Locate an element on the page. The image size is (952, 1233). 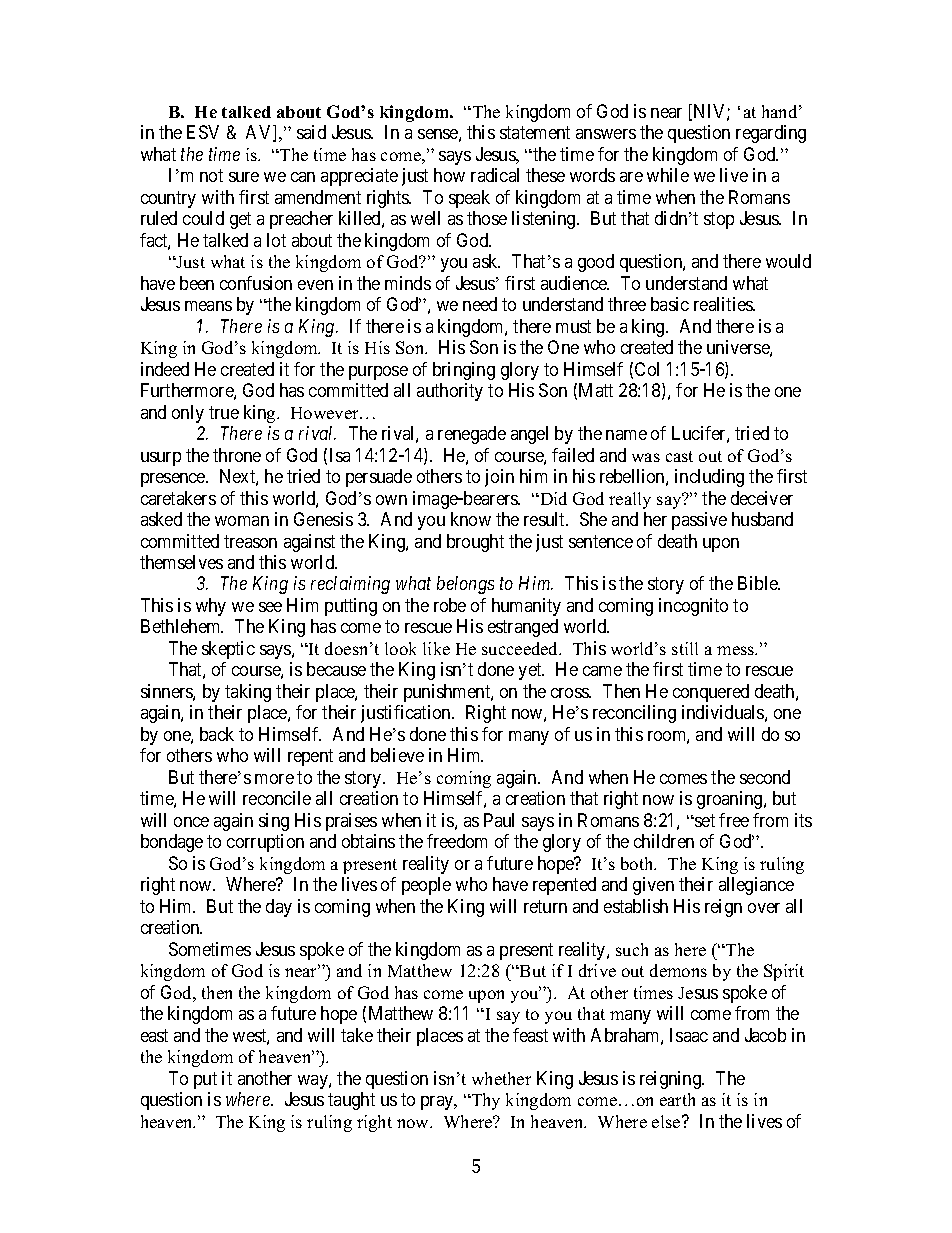
taught is located at coordinates (351, 1101).
